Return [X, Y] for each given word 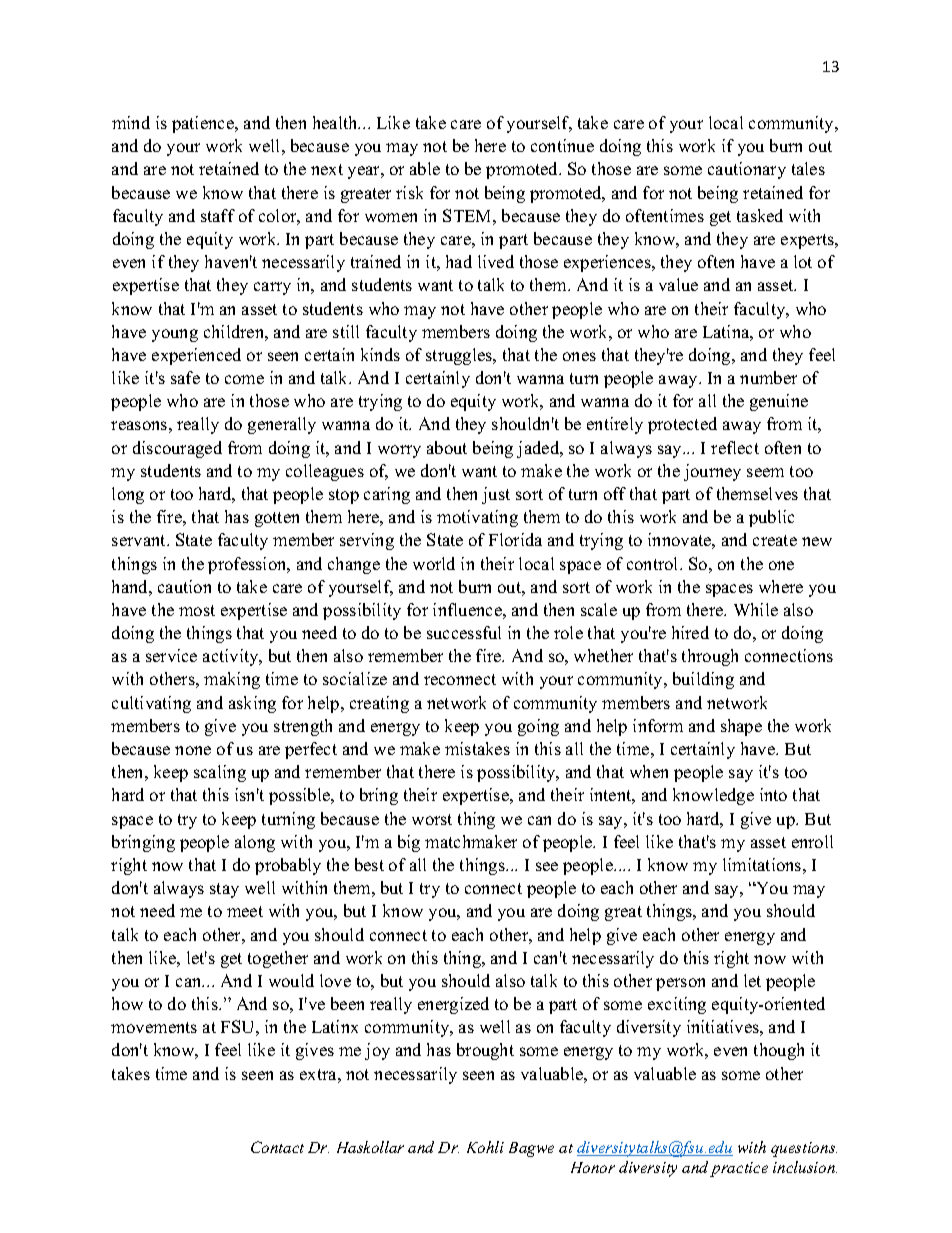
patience [204, 124]
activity [232, 657]
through [710, 657]
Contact [277, 1147]
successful [464, 632]
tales [808, 168]
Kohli [485, 1147]
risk [409, 192]
